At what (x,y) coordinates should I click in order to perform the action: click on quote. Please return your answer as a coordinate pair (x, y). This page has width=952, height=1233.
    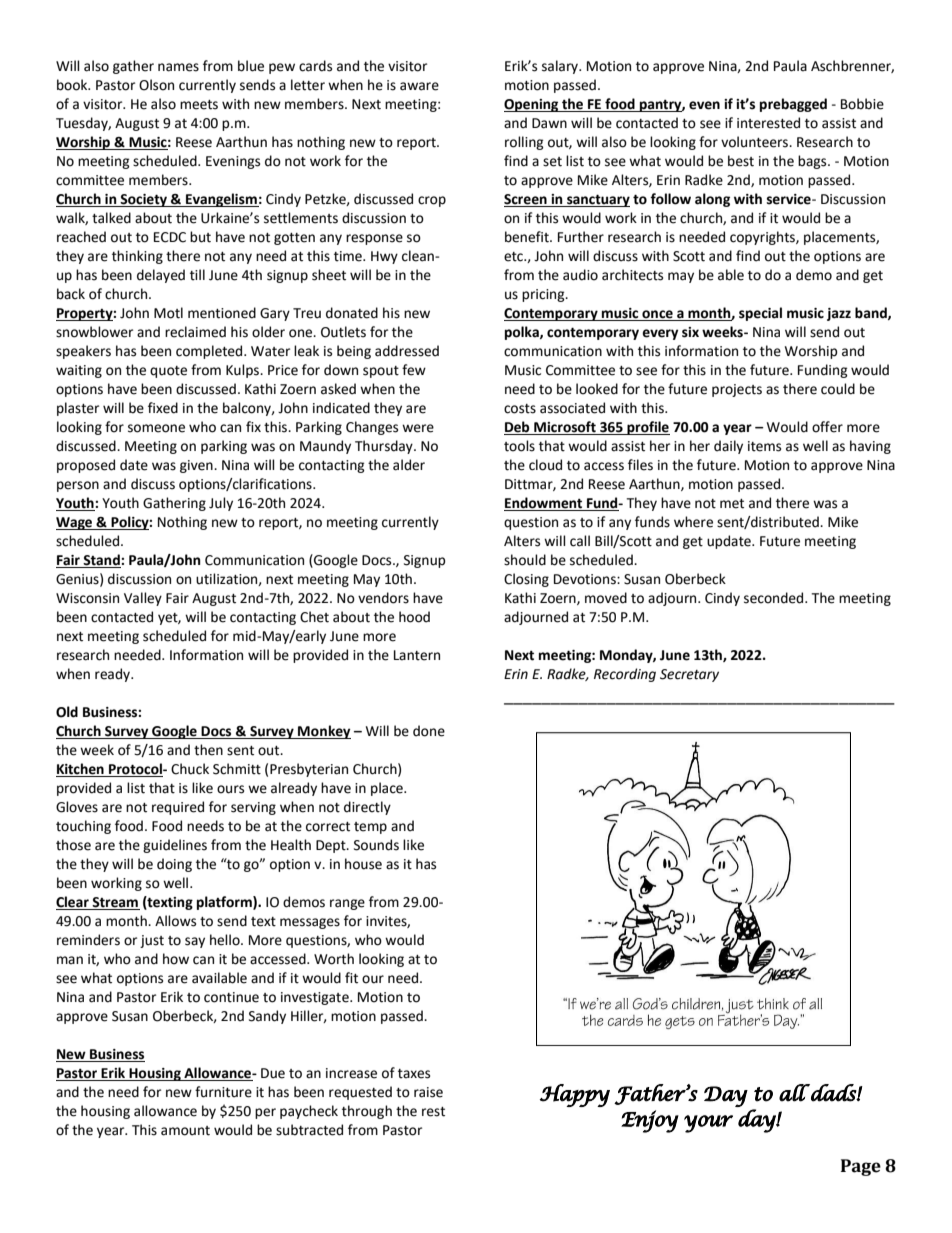
    Looking at the image, I should click on (168, 372).
